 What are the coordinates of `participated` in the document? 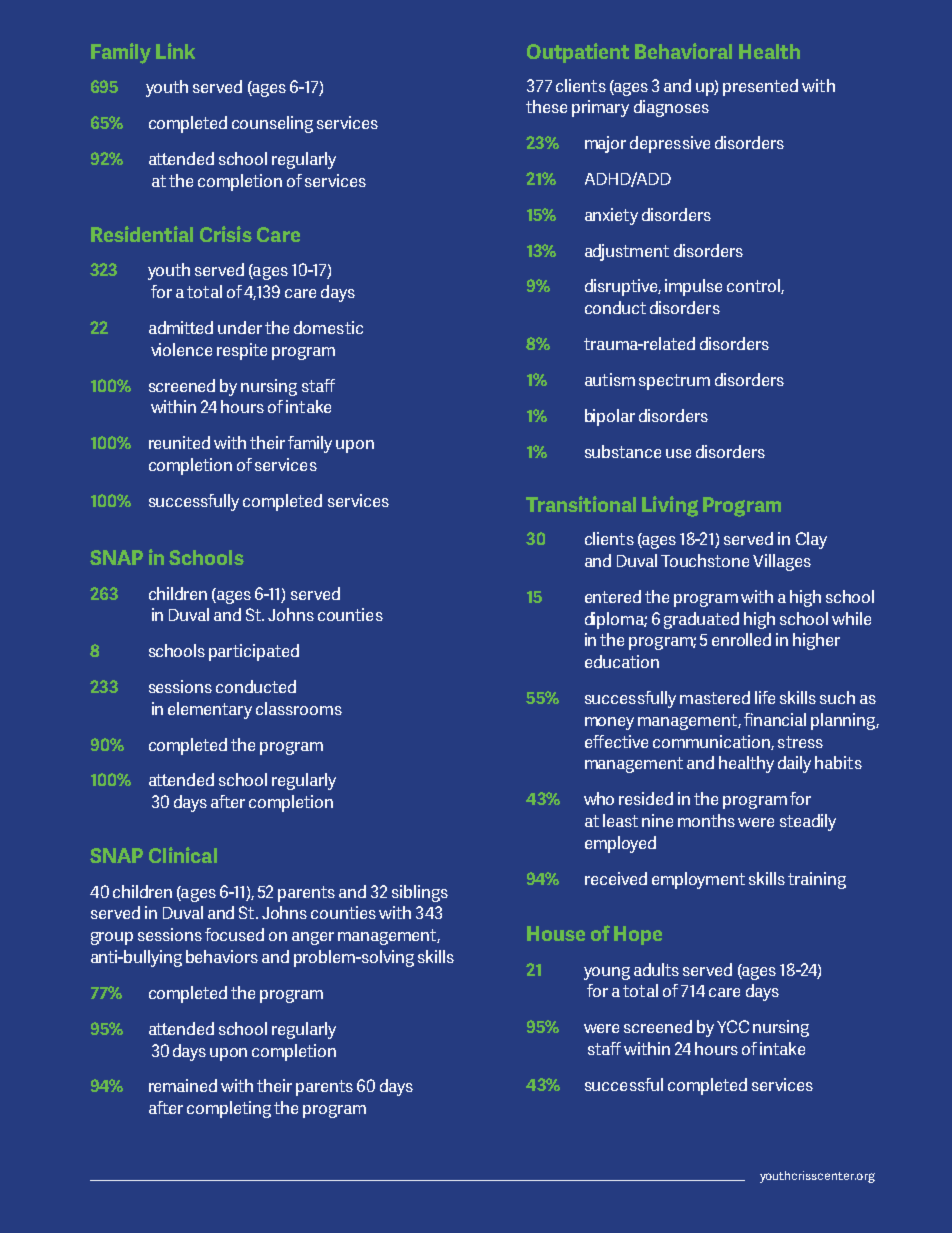 It's located at (254, 652).
